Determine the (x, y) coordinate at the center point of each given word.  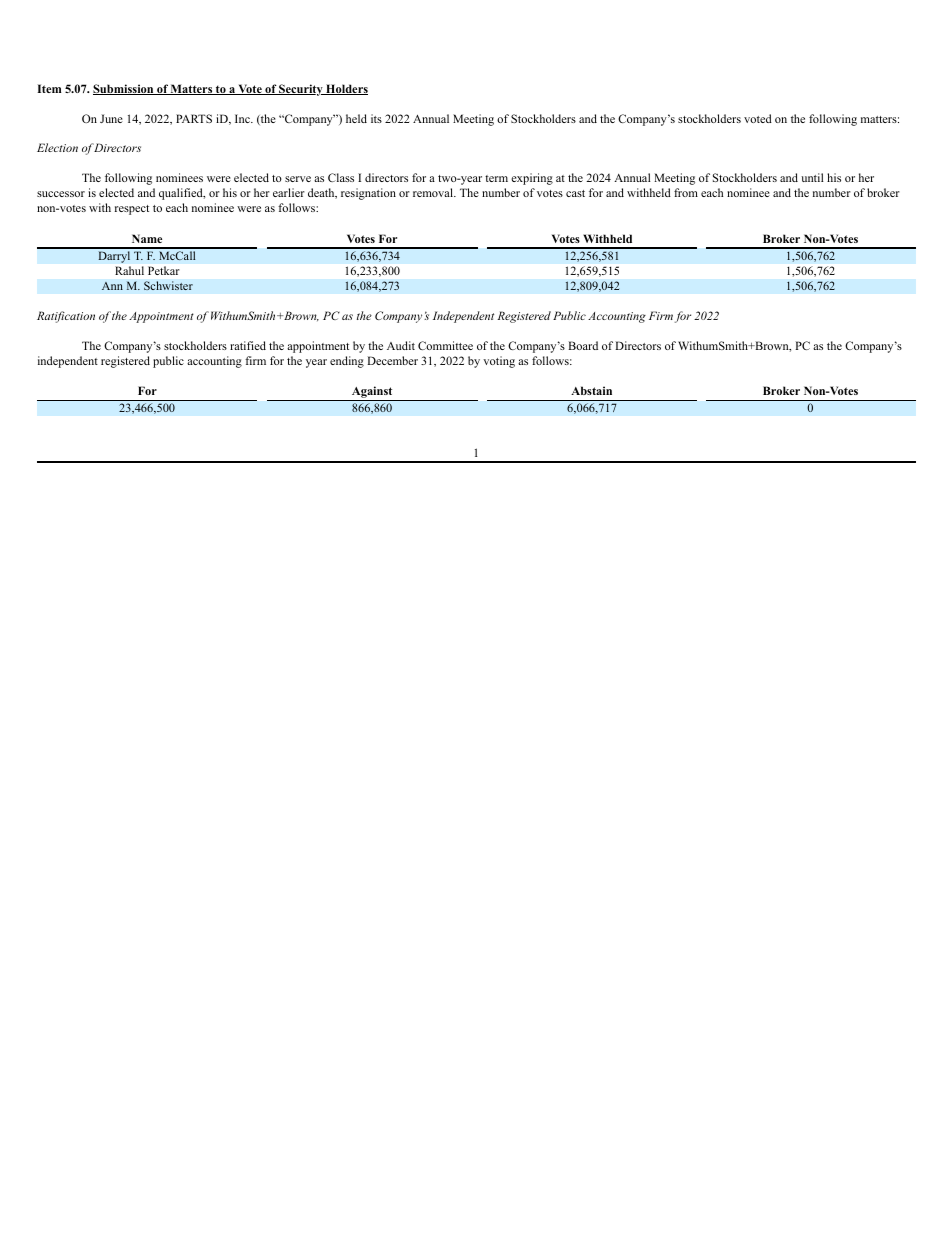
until (812, 177)
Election (57, 147)
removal (434, 192)
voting (499, 362)
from (686, 192)
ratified (248, 345)
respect (132, 210)
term (496, 178)
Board (583, 345)
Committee (445, 345)
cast (575, 193)
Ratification (66, 317)
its (376, 118)
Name (147, 238)
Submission (124, 89)
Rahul (129, 270)
